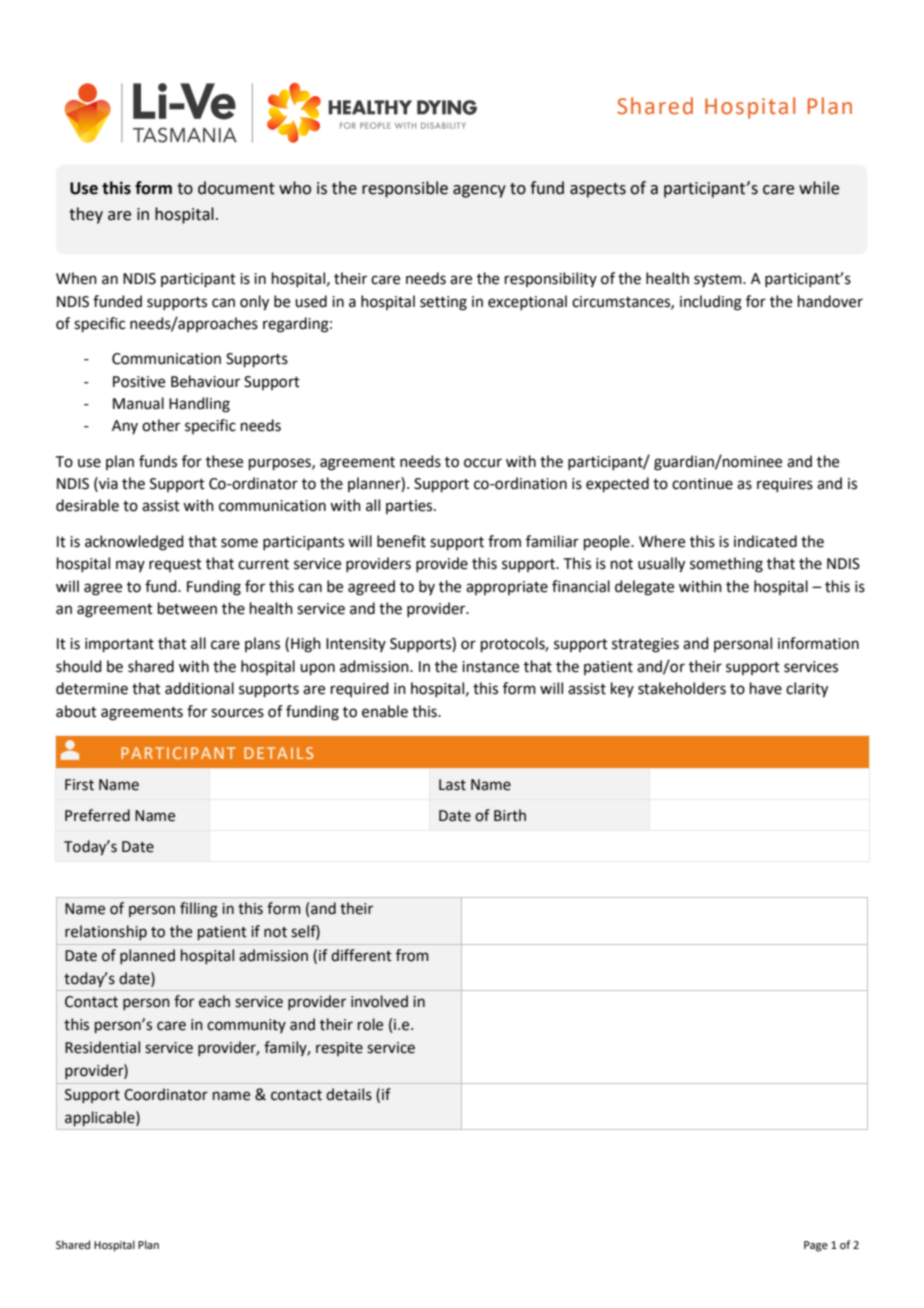 Image resolution: width=924 pixels, height=1308 pixels. Describe the element at coordinates (199, 688) in the page. I see `additional` at that location.
